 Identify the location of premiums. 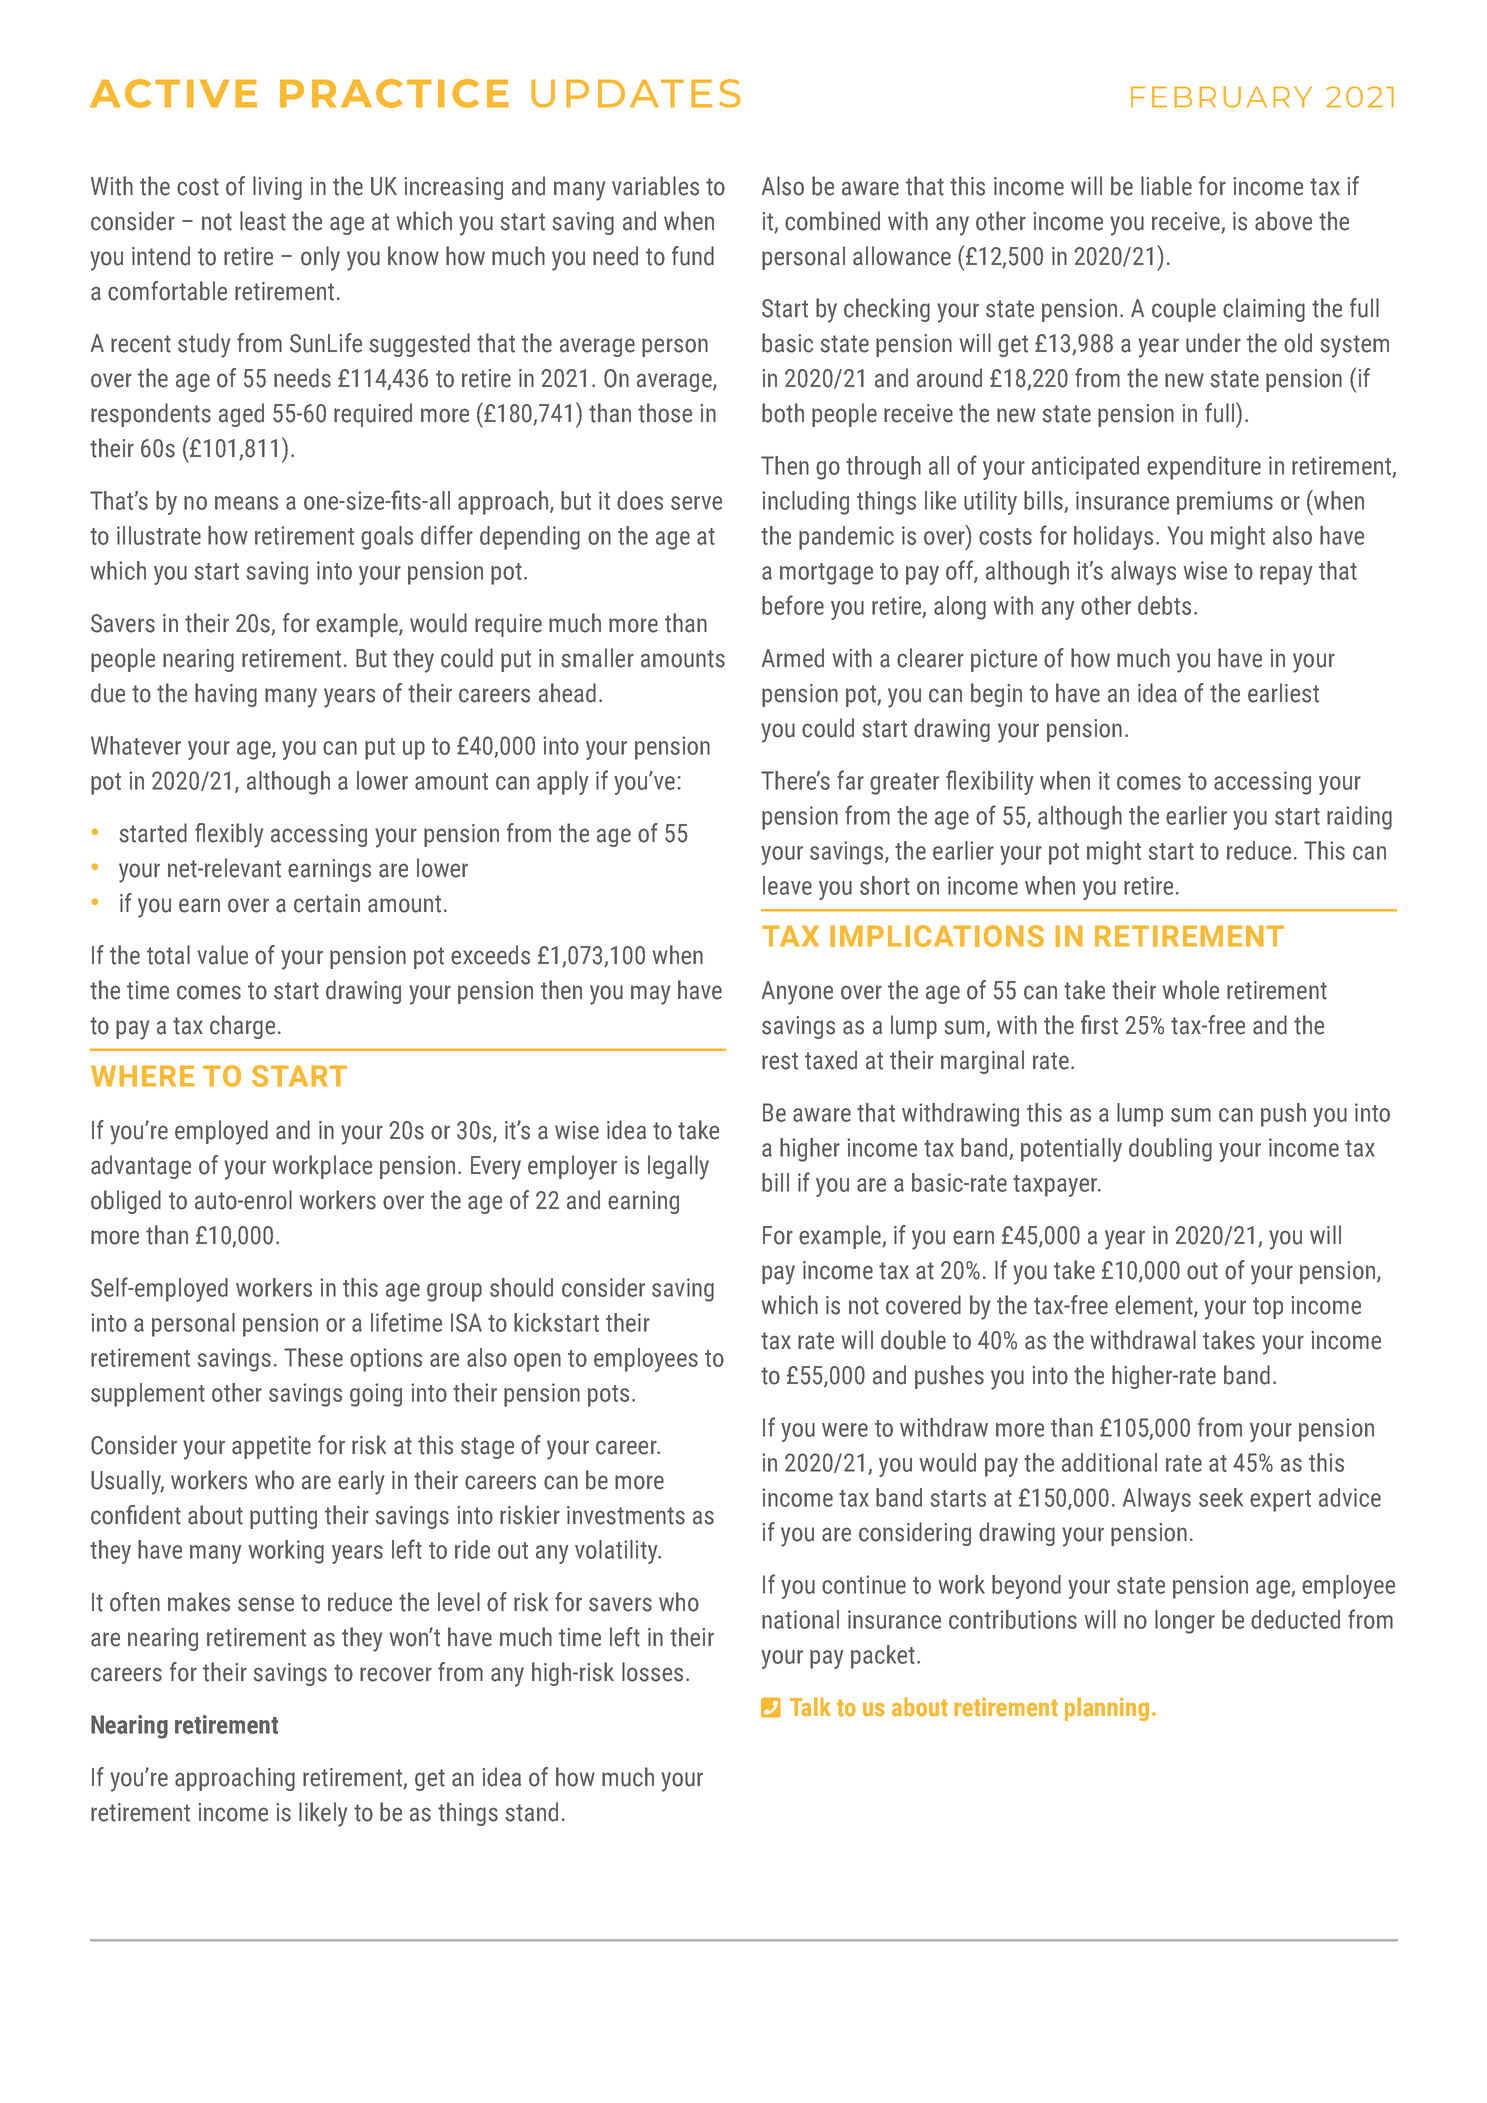
(1225, 503).
